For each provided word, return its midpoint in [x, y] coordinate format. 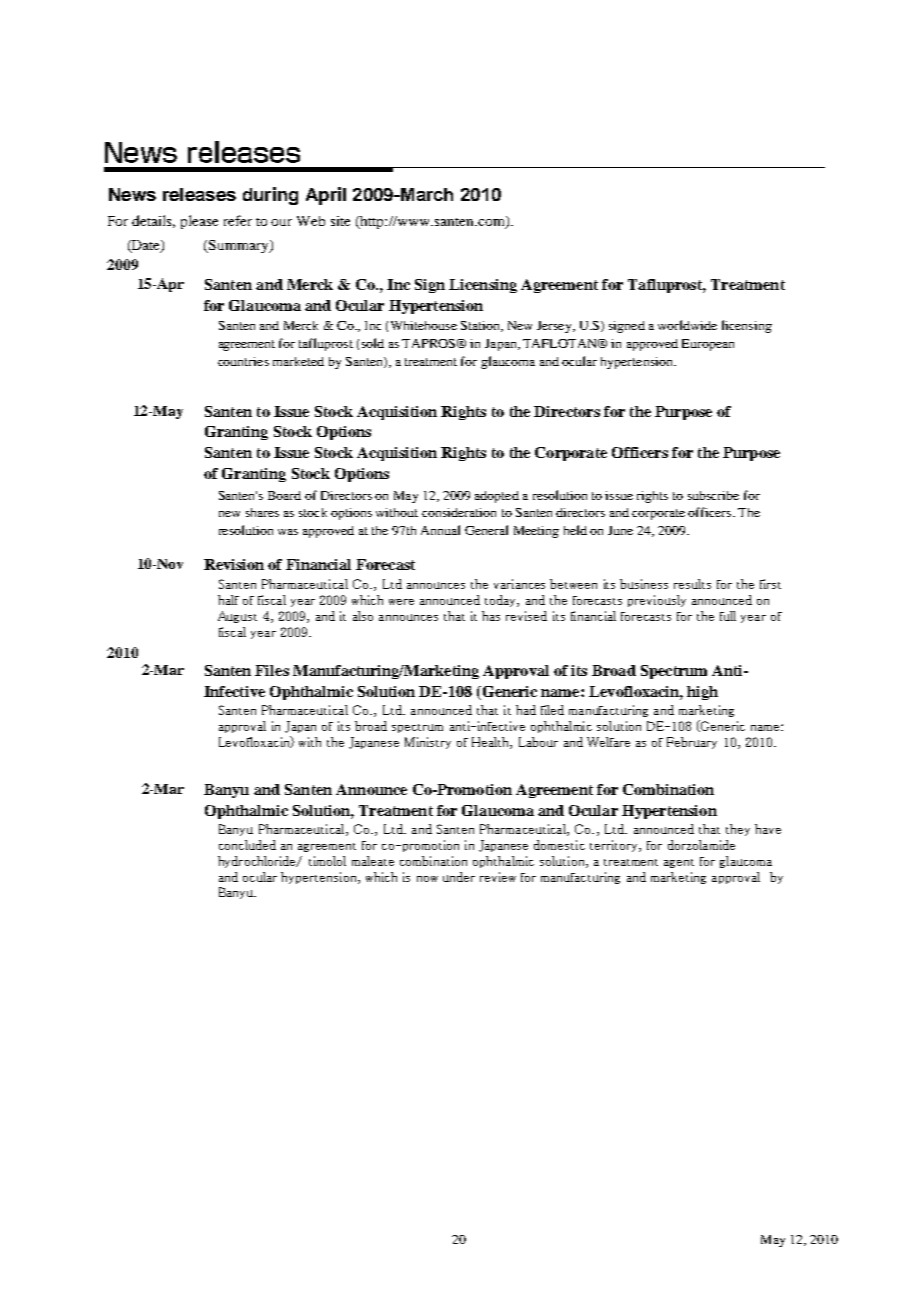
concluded [247, 845]
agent [679, 863]
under [459, 877]
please [199, 222]
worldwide [687, 325]
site [340, 221]
